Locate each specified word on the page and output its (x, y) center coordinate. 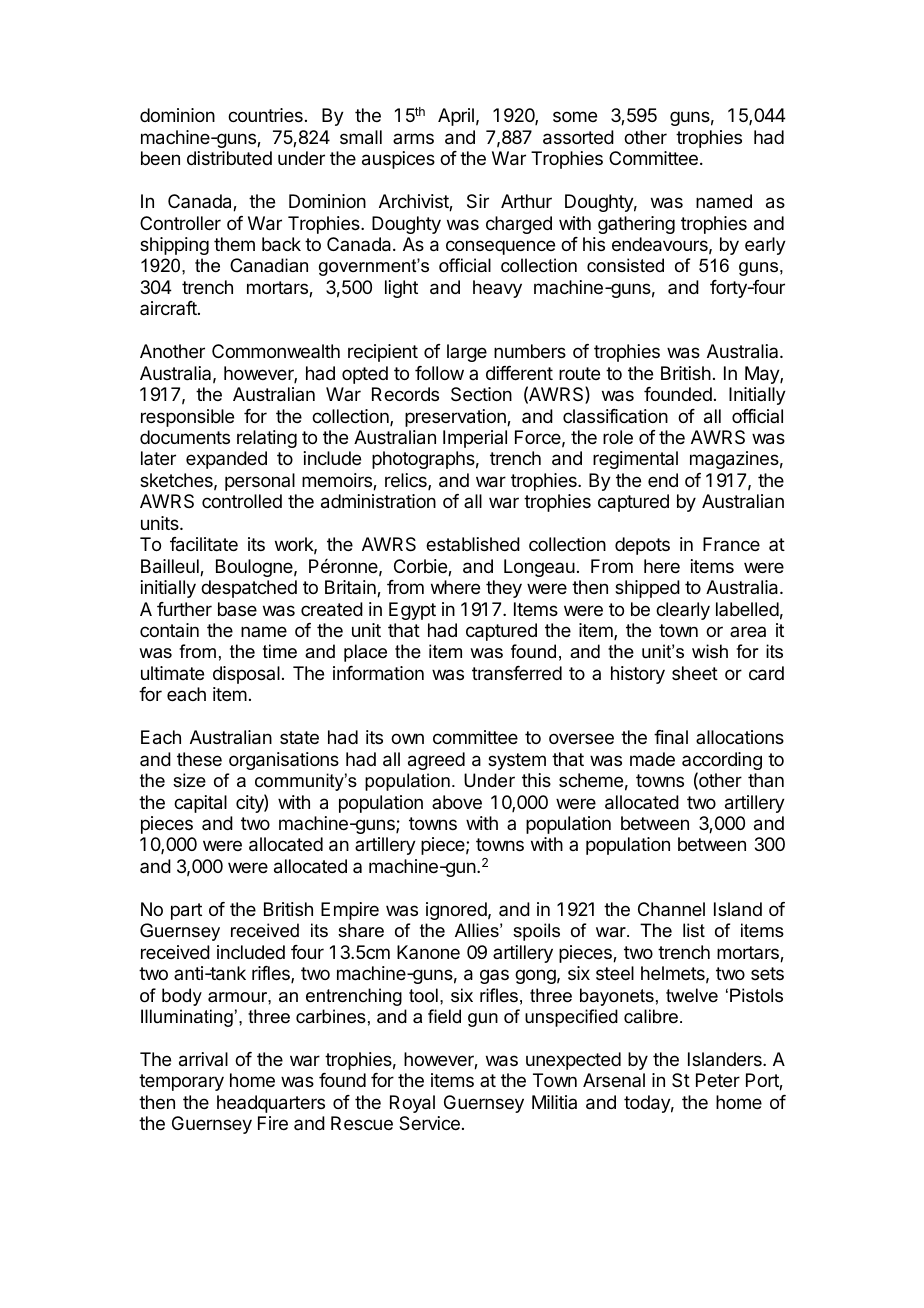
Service (429, 1123)
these (199, 759)
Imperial (475, 439)
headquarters (271, 1104)
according (722, 762)
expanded (226, 460)
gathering (636, 225)
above (457, 802)
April (456, 117)
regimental (635, 460)
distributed (229, 158)
